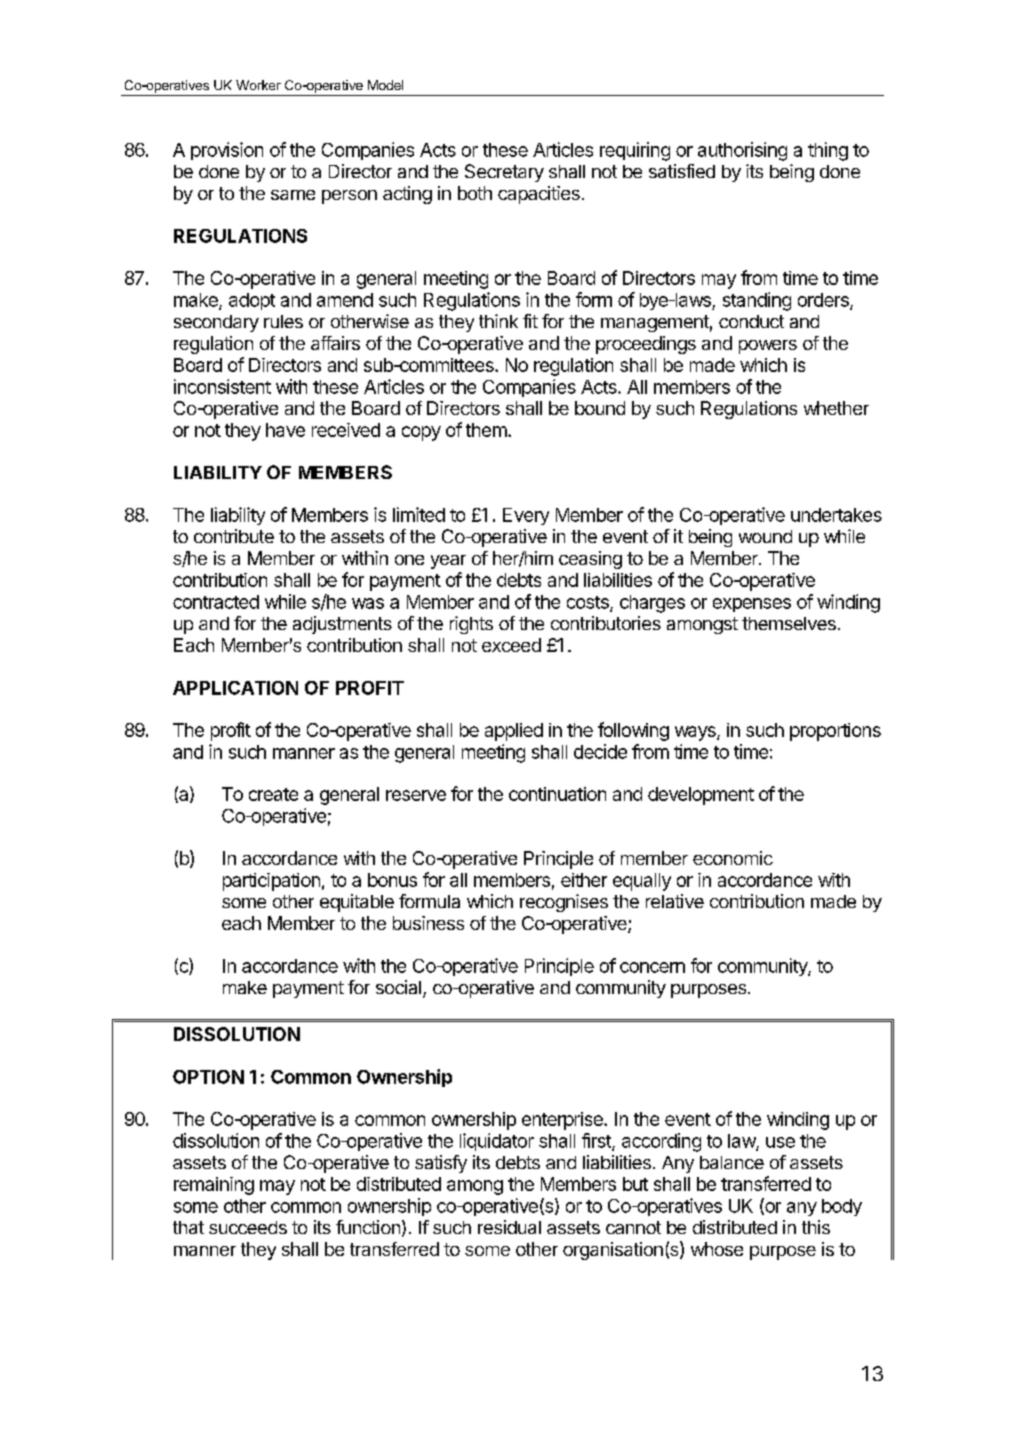 Image resolution: width=1023 pixels, height=1447 pixels. I want to click on authorising, so click(742, 151).
